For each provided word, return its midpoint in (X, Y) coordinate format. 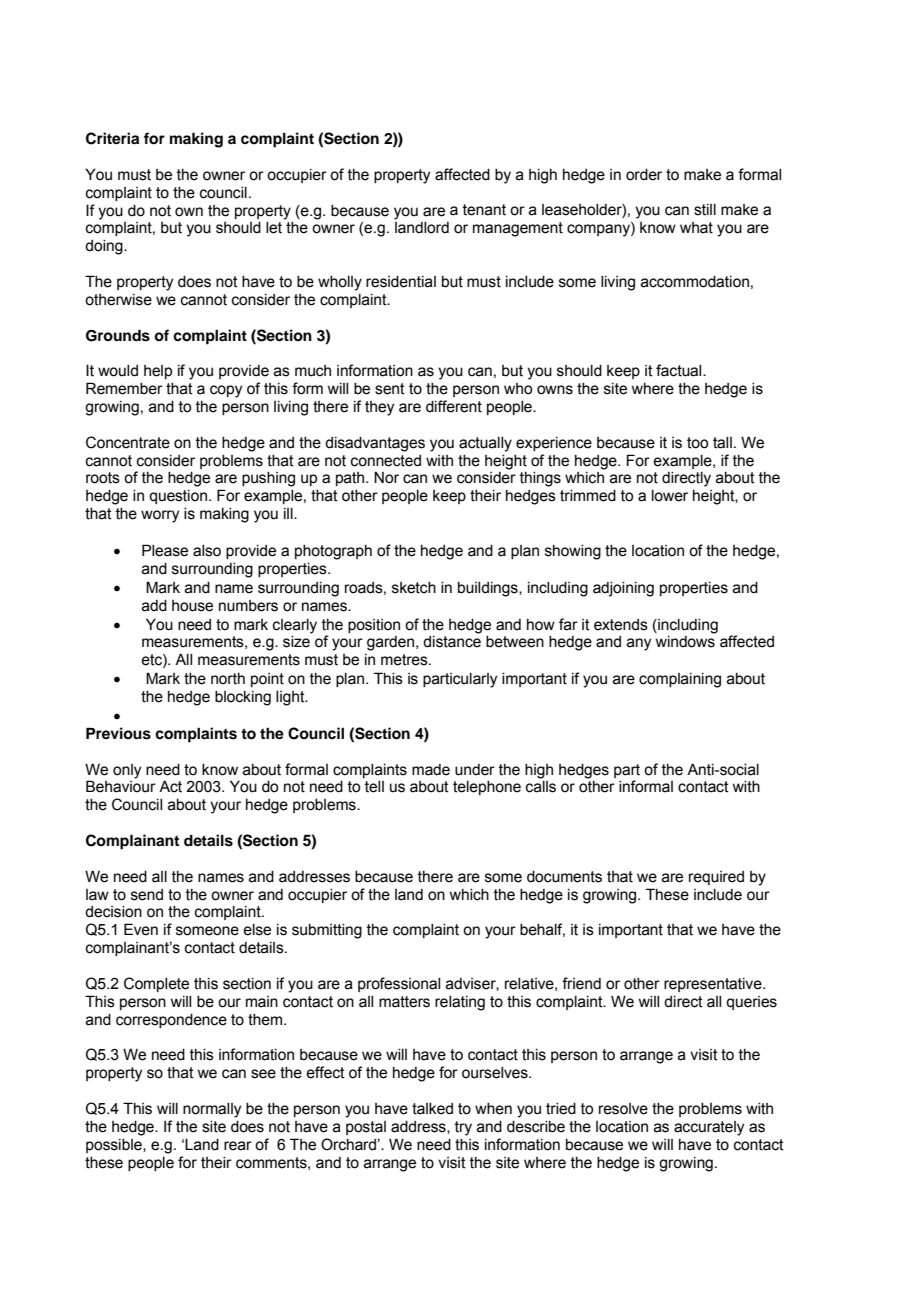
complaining (680, 680)
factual (680, 370)
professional (399, 984)
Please (165, 550)
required (716, 878)
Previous (118, 733)
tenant (484, 210)
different (454, 406)
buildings (489, 589)
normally (212, 1110)
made (431, 770)
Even (141, 929)
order (644, 175)
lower (670, 496)
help (158, 372)
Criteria (112, 138)
